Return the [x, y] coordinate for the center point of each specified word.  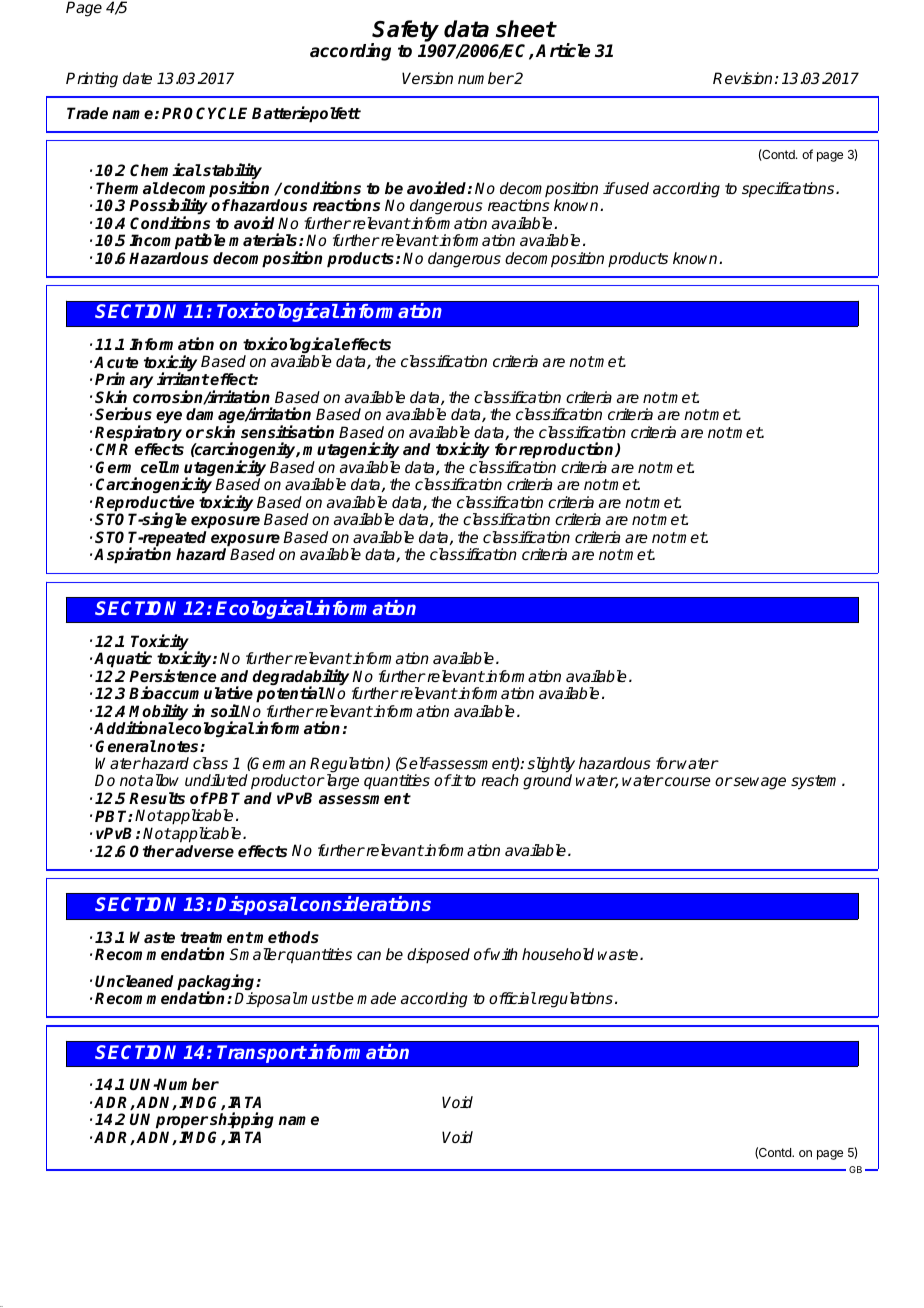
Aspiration [132, 555]
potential [290, 694]
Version [427, 78]
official [512, 998]
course [687, 782]
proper [182, 1124]
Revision [742, 78]
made [376, 998]
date [137, 78]
